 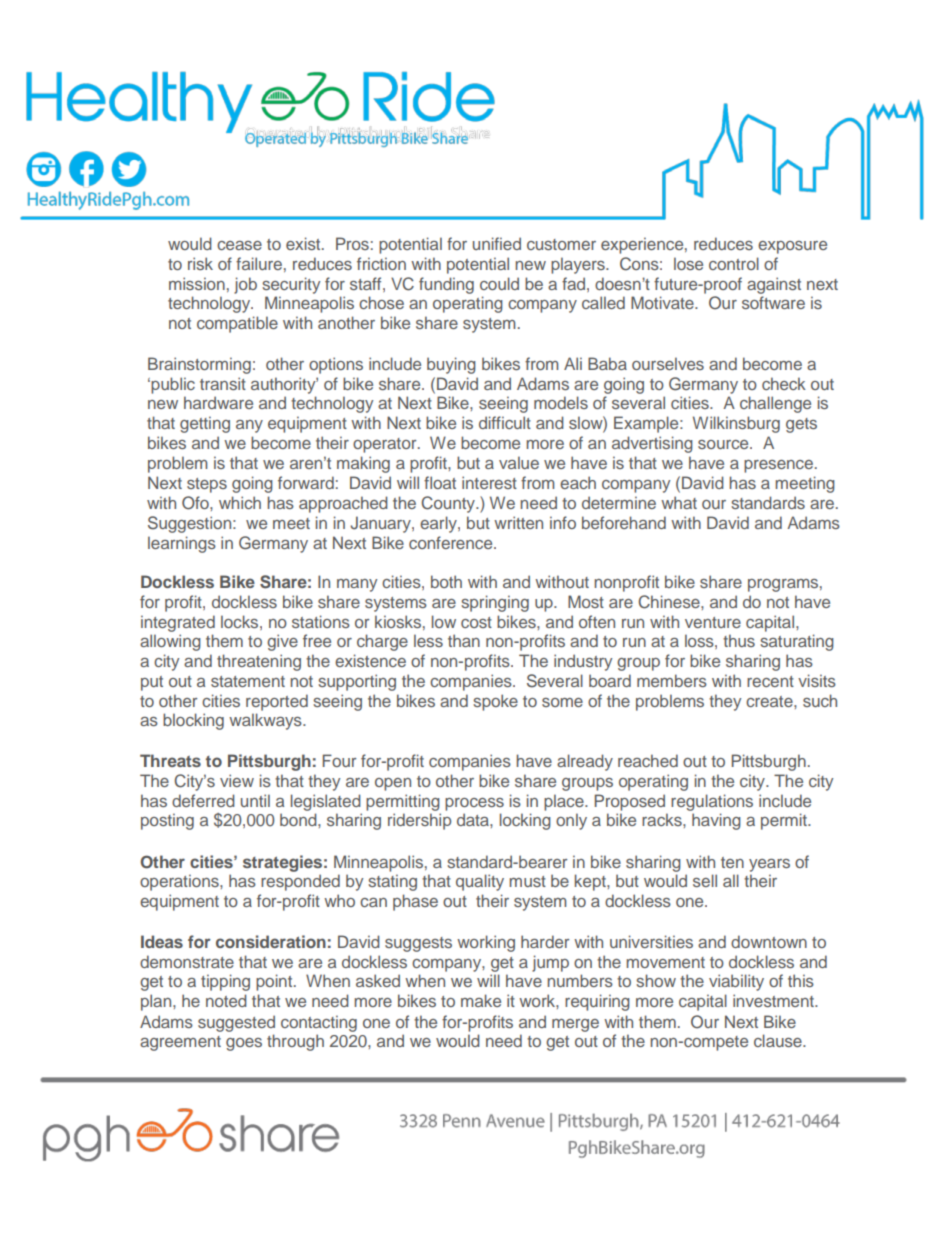 What do you see at coordinates (518, 522) in the page?
I see `written` at bounding box center [518, 522].
